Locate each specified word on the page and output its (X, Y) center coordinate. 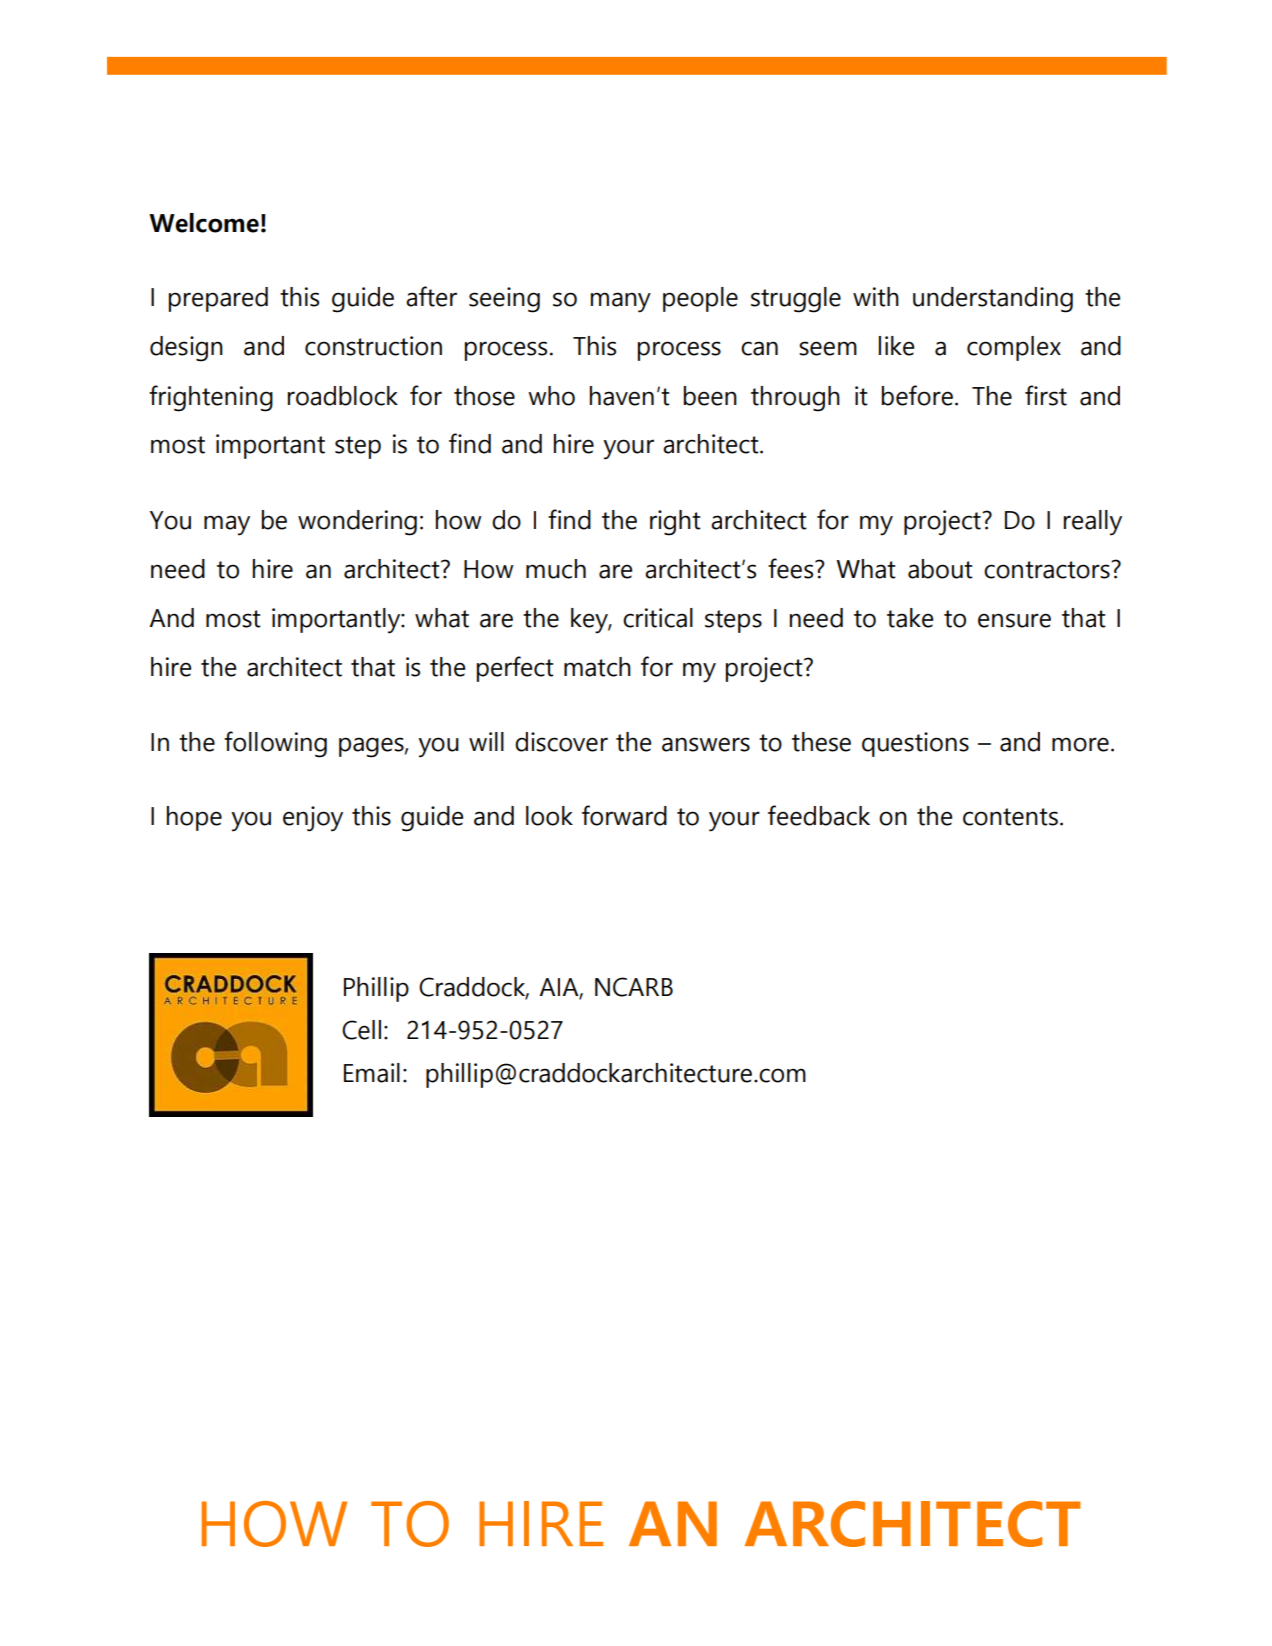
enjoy (313, 819)
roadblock (343, 396)
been (710, 396)
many (621, 302)
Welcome (204, 223)
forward (624, 815)
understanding (993, 300)
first (1046, 395)
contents (1010, 817)
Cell (361, 1030)
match (597, 667)
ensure (1014, 620)
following (275, 744)
